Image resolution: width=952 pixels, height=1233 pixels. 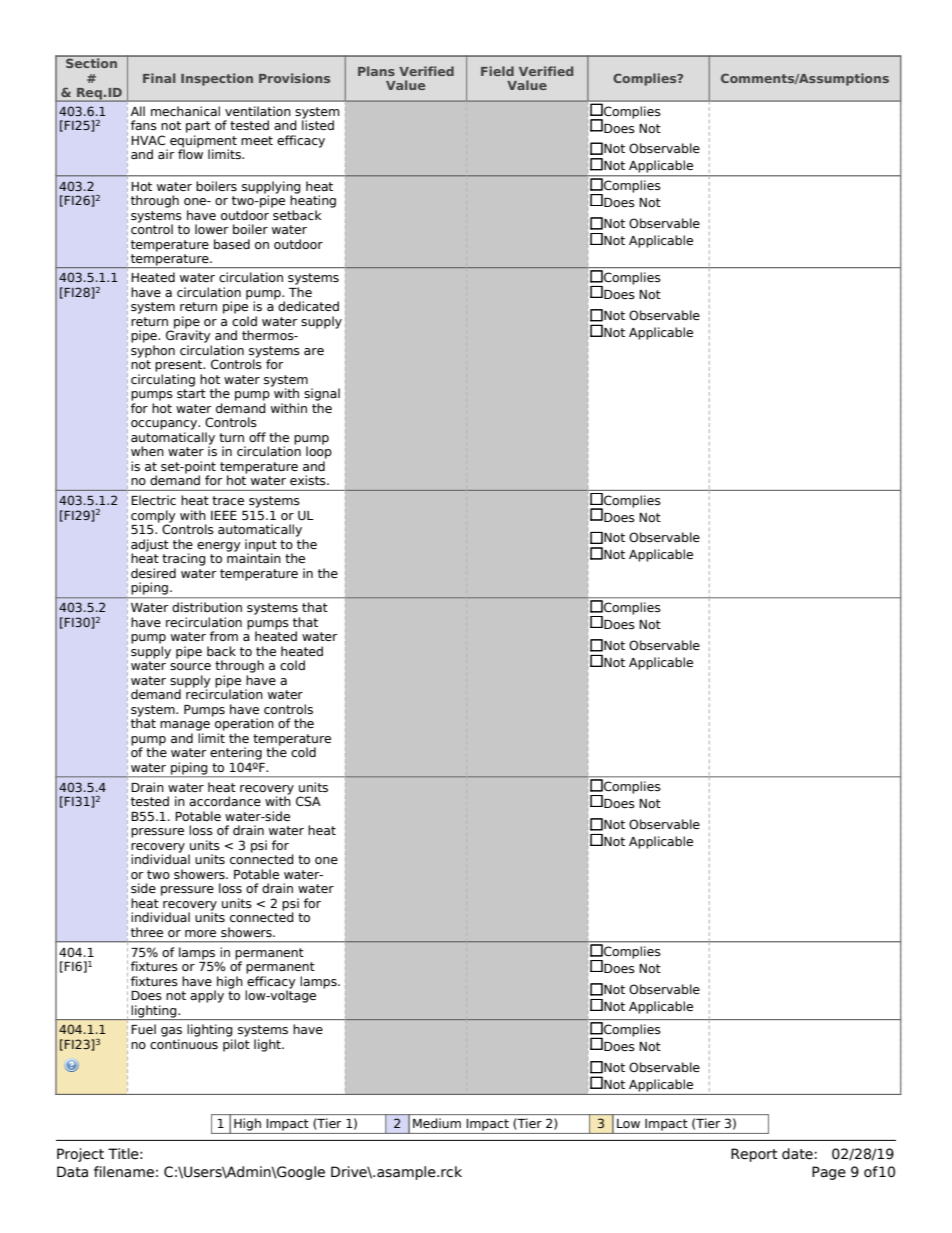 I want to click on Report, so click(x=754, y=1155).
